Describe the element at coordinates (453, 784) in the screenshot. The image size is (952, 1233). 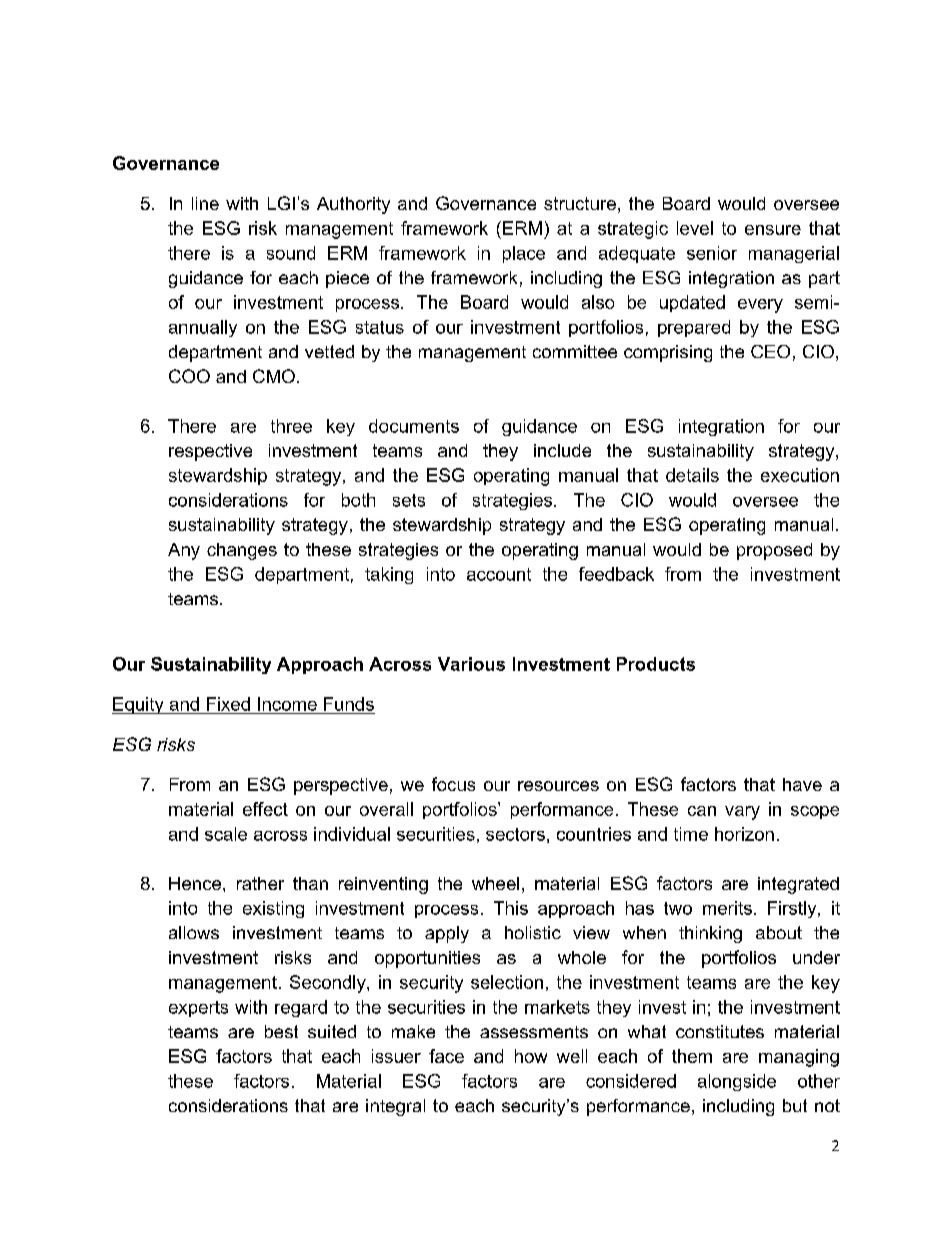
I see `focus` at that location.
